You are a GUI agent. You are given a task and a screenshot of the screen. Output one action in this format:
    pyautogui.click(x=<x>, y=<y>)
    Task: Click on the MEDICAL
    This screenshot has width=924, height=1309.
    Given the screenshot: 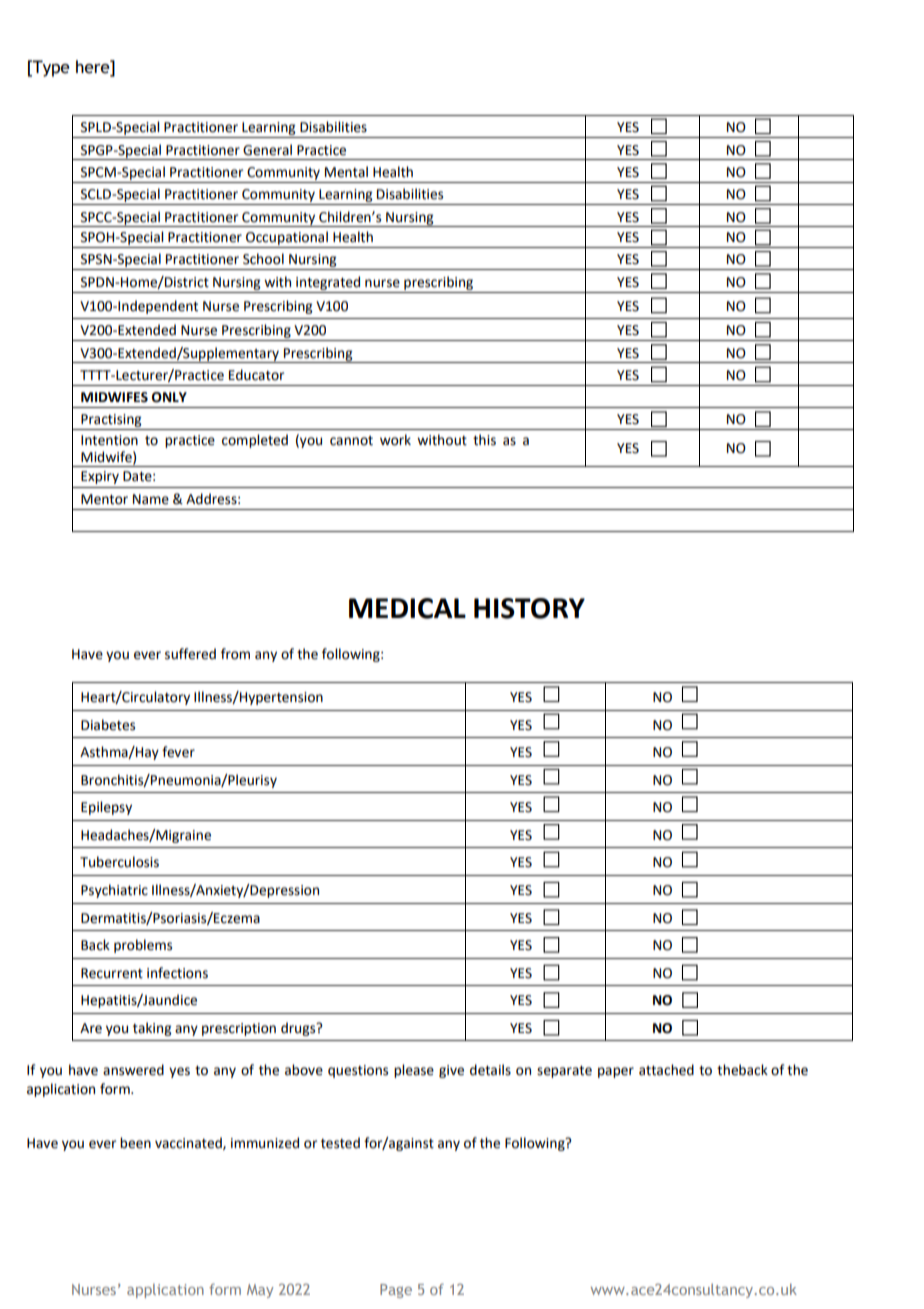 What is the action you would take?
    pyautogui.click(x=407, y=608)
